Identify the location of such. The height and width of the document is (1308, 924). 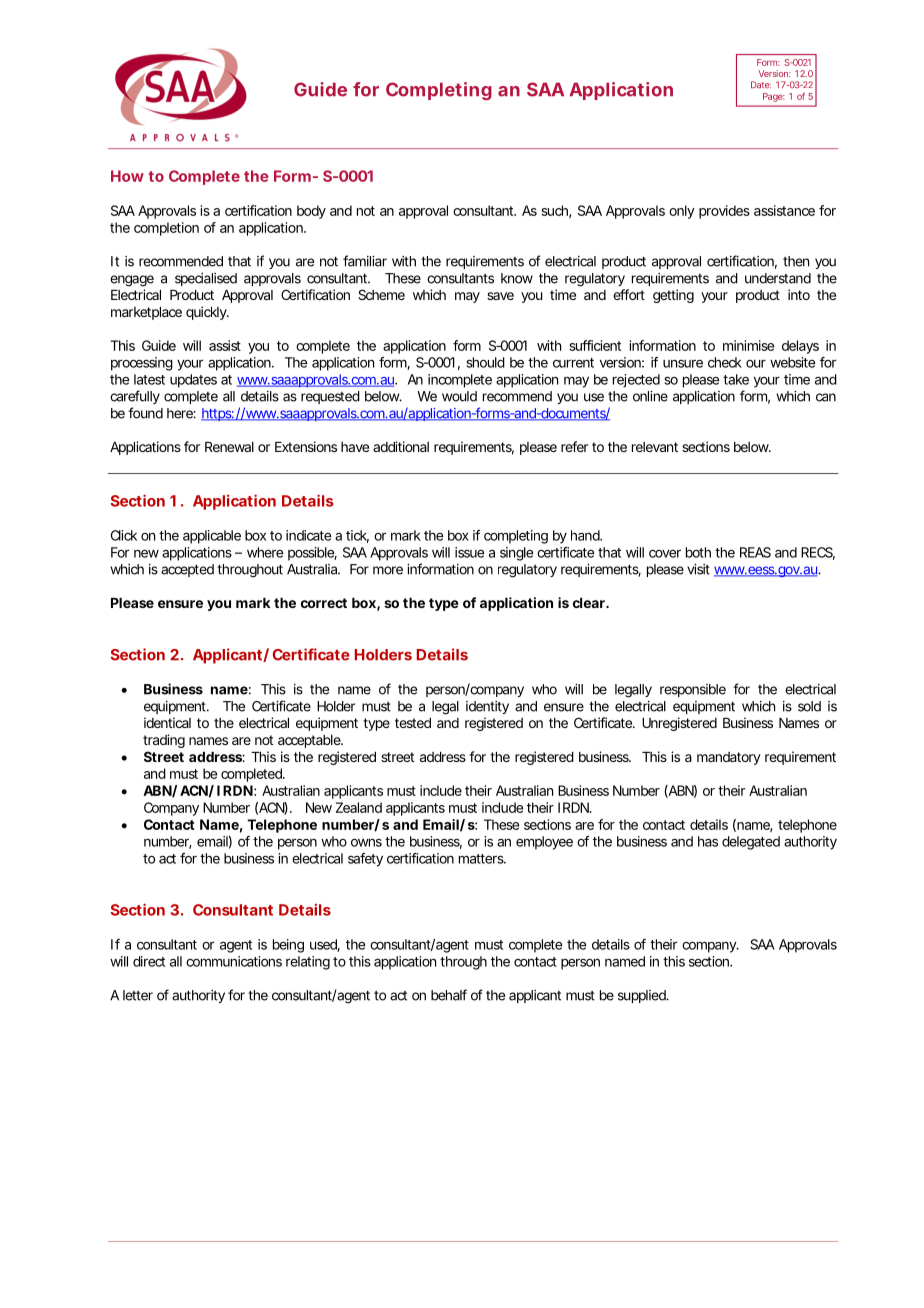
(556, 211).
